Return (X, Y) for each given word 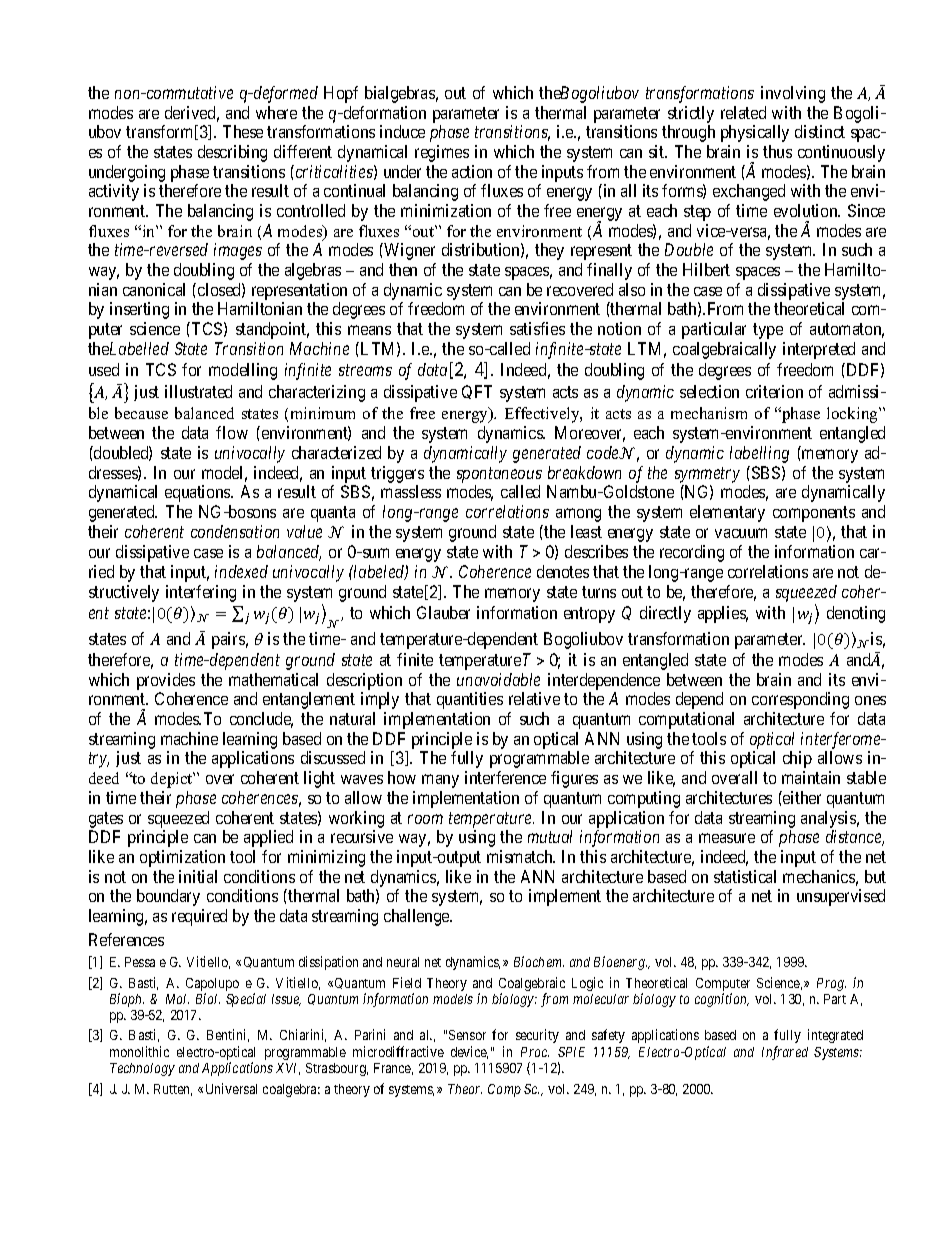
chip (797, 759)
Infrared (785, 1053)
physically (755, 133)
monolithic (139, 1051)
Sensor (467, 1035)
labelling (759, 454)
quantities (470, 700)
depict (173, 780)
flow (232, 432)
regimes (442, 153)
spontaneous (499, 475)
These (243, 131)
